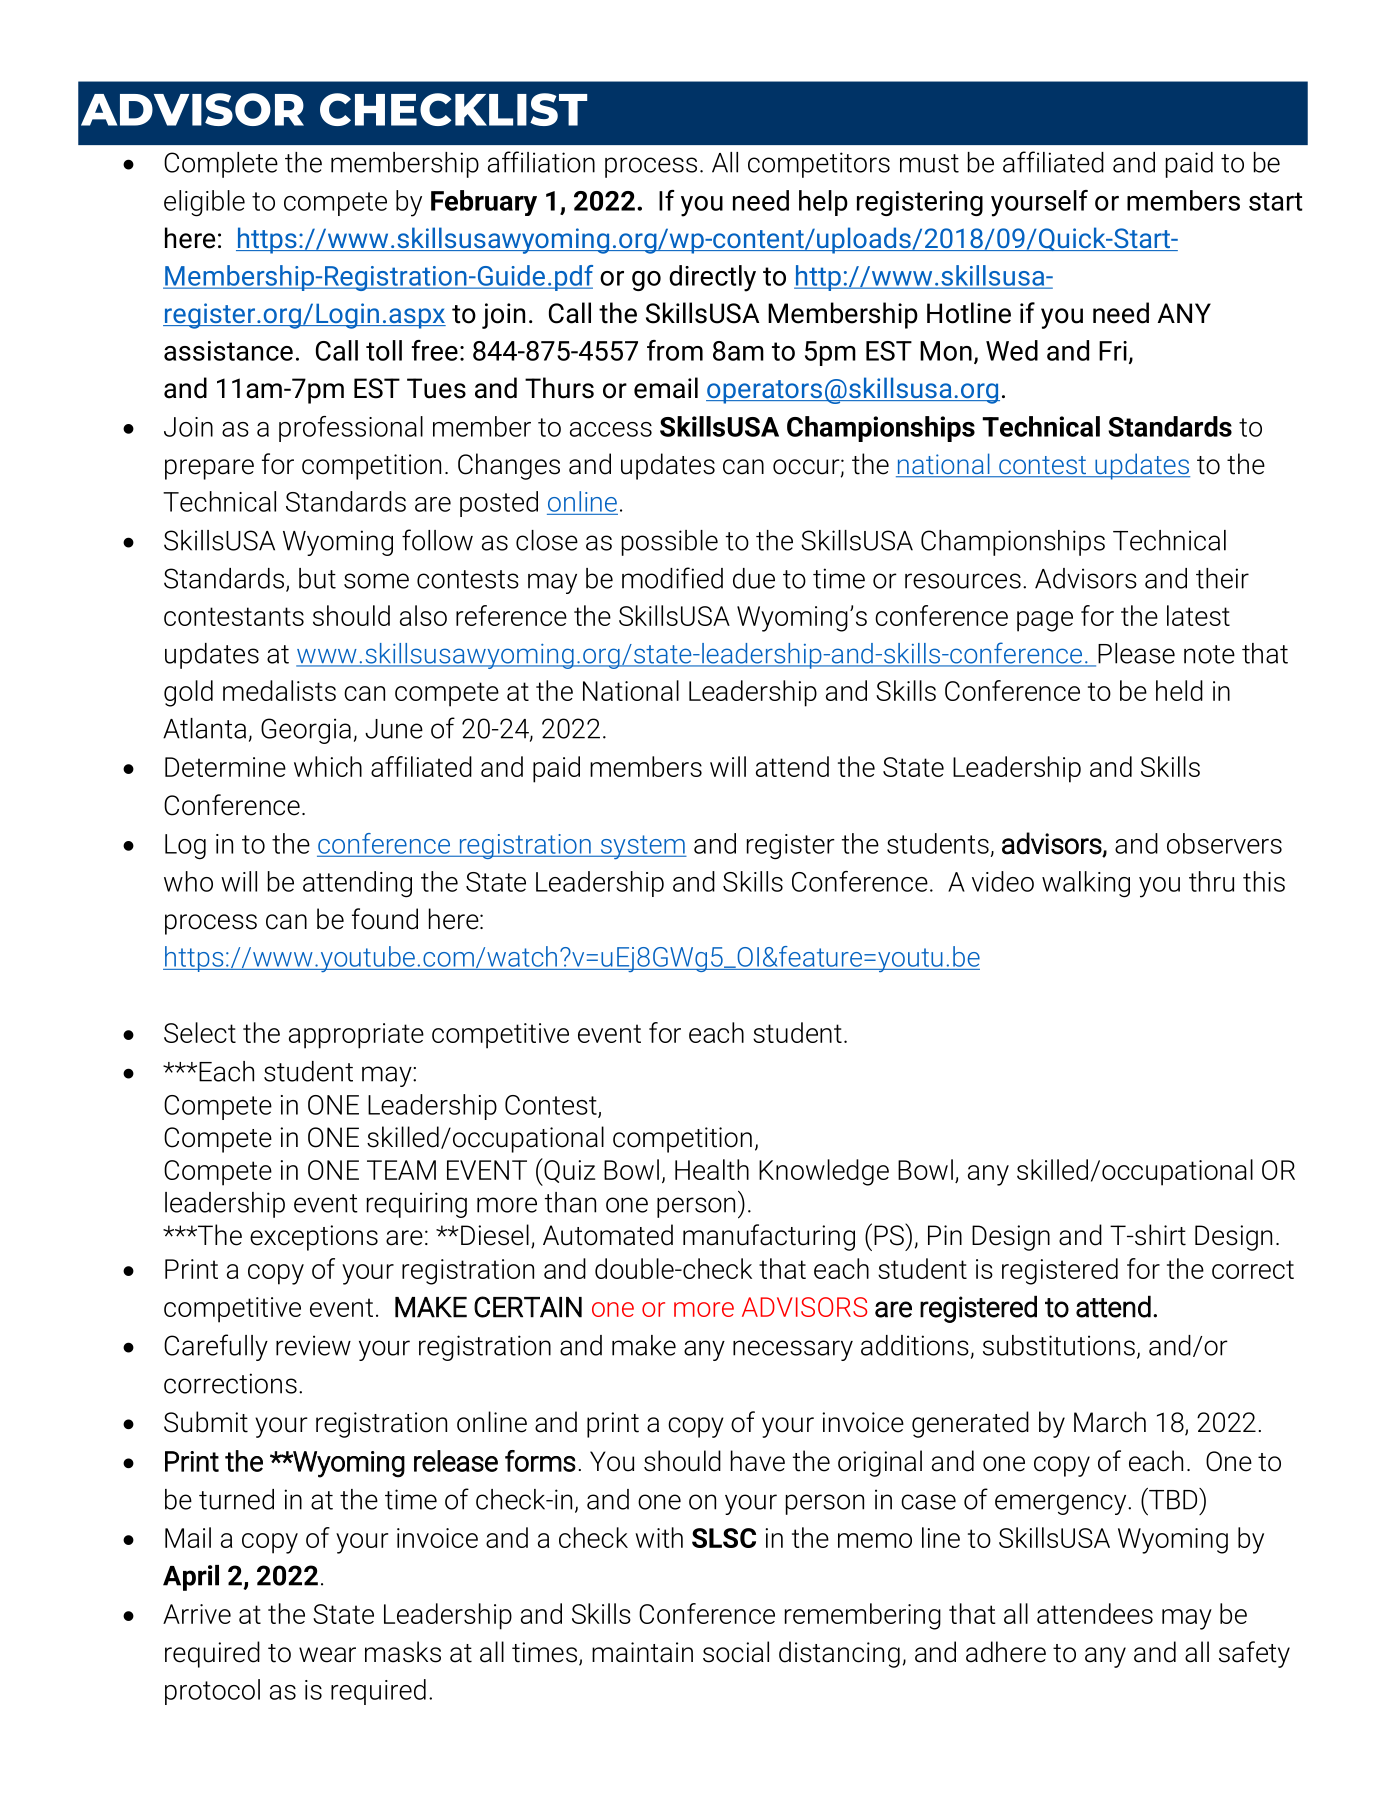 This screenshot has height=1794, width=1386. What do you see at coordinates (1086, 884) in the screenshot?
I see `walking` at bounding box center [1086, 884].
